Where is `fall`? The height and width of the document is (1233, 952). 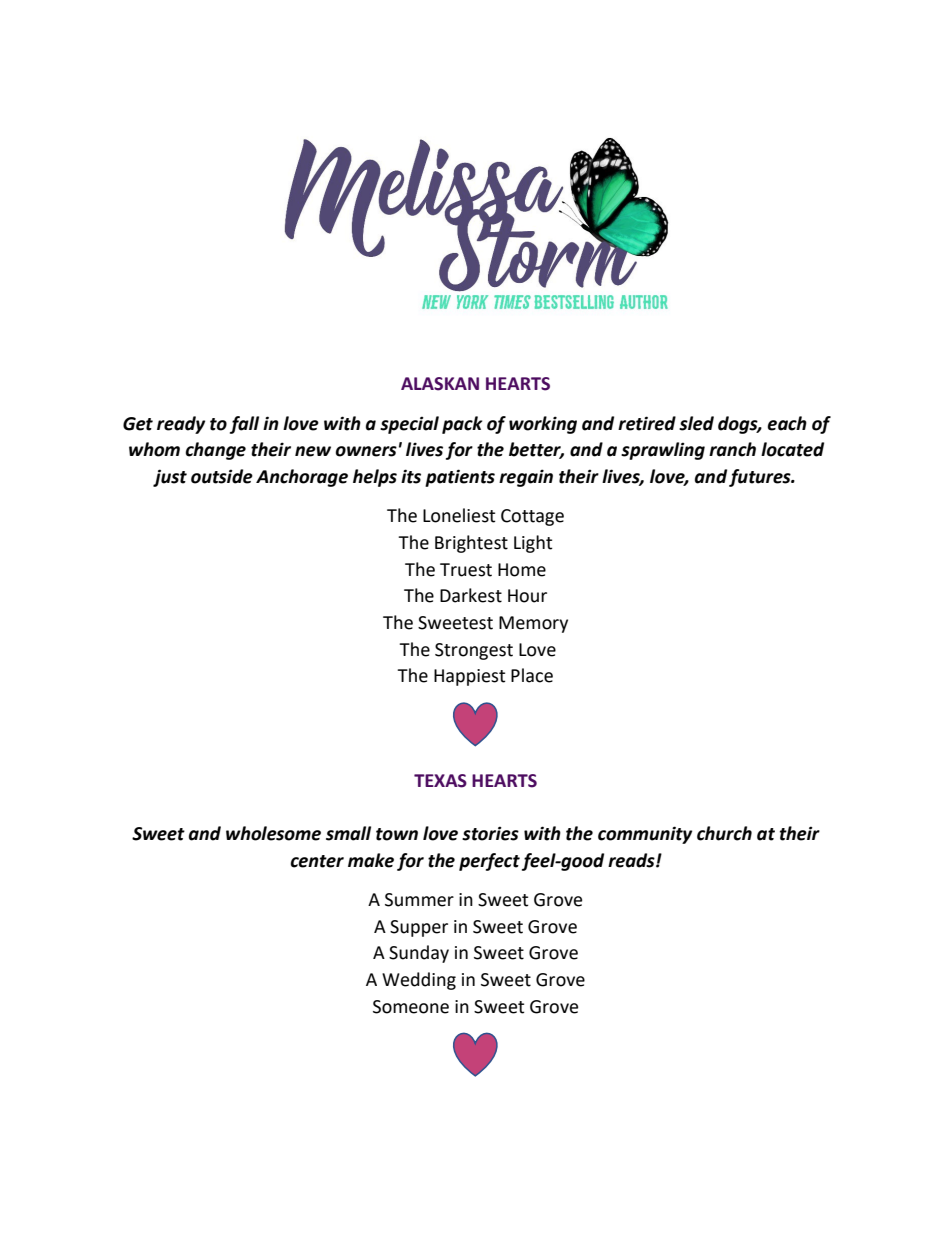
fall is located at coordinates (244, 425).
